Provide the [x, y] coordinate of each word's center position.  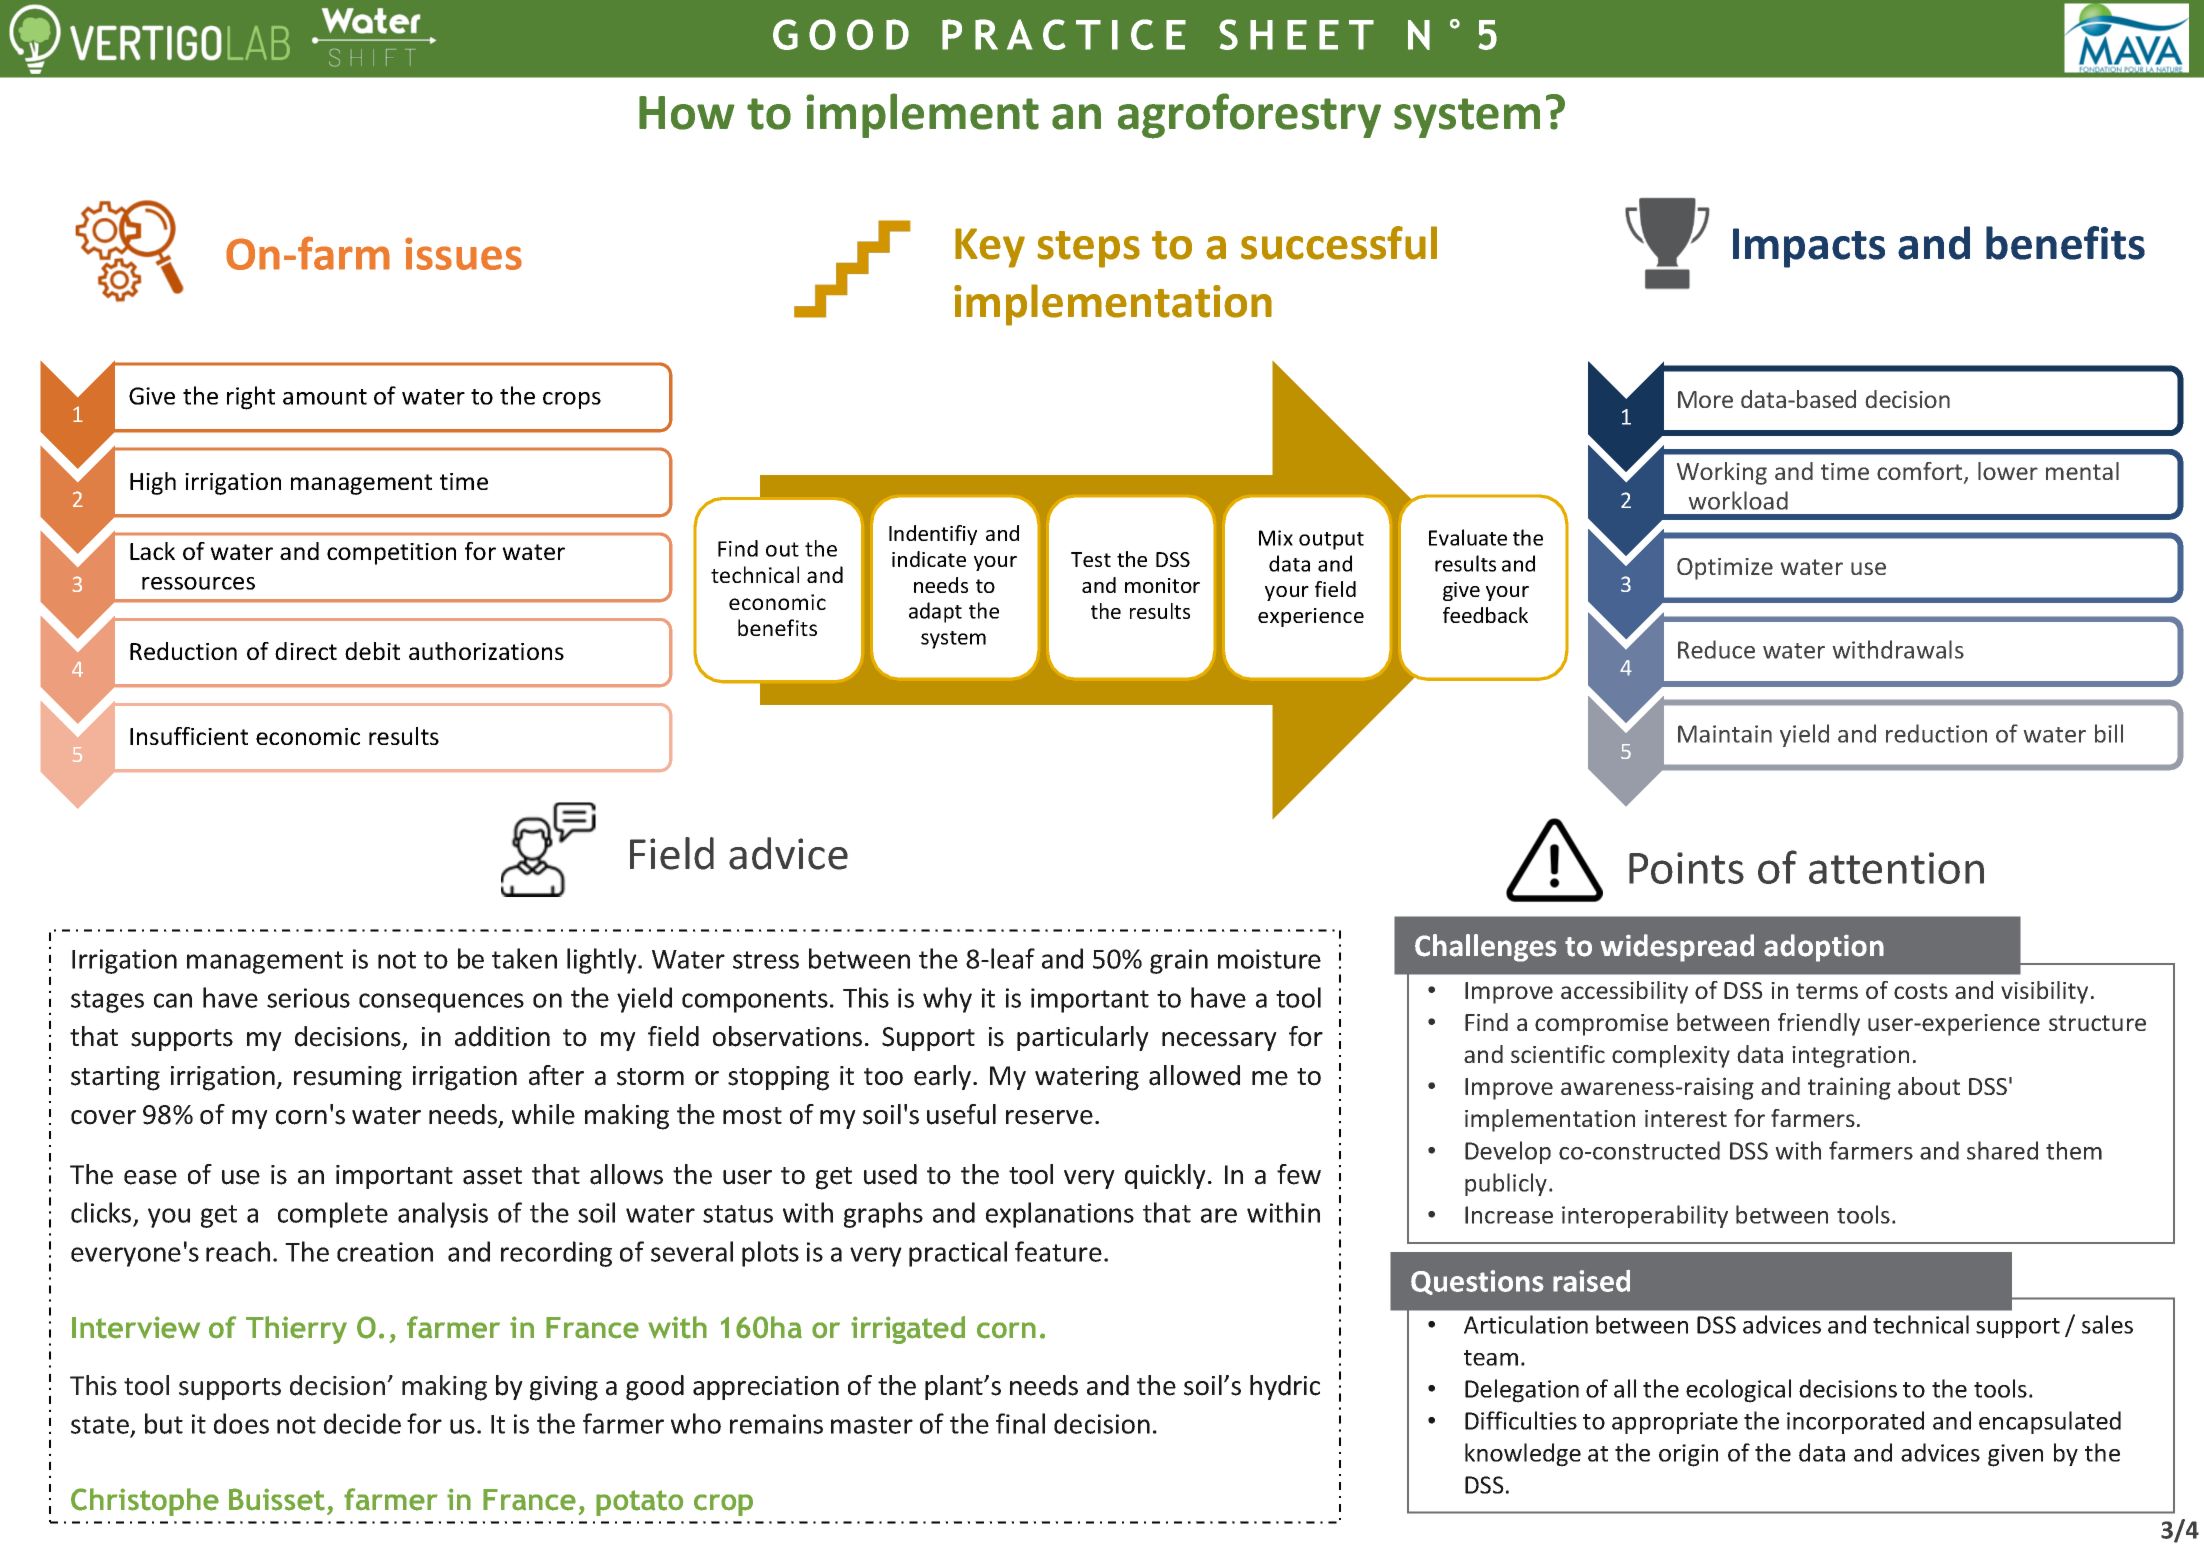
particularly [1083, 1038]
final [1020, 1423]
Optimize [1725, 569]
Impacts [1809, 248]
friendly [1819, 1024]
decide [362, 1423]
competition [391, 554]
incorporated [1855, 1422]
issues [463, 253]
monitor [1162, 585]
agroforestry [1249, 116]
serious [308, 998]
